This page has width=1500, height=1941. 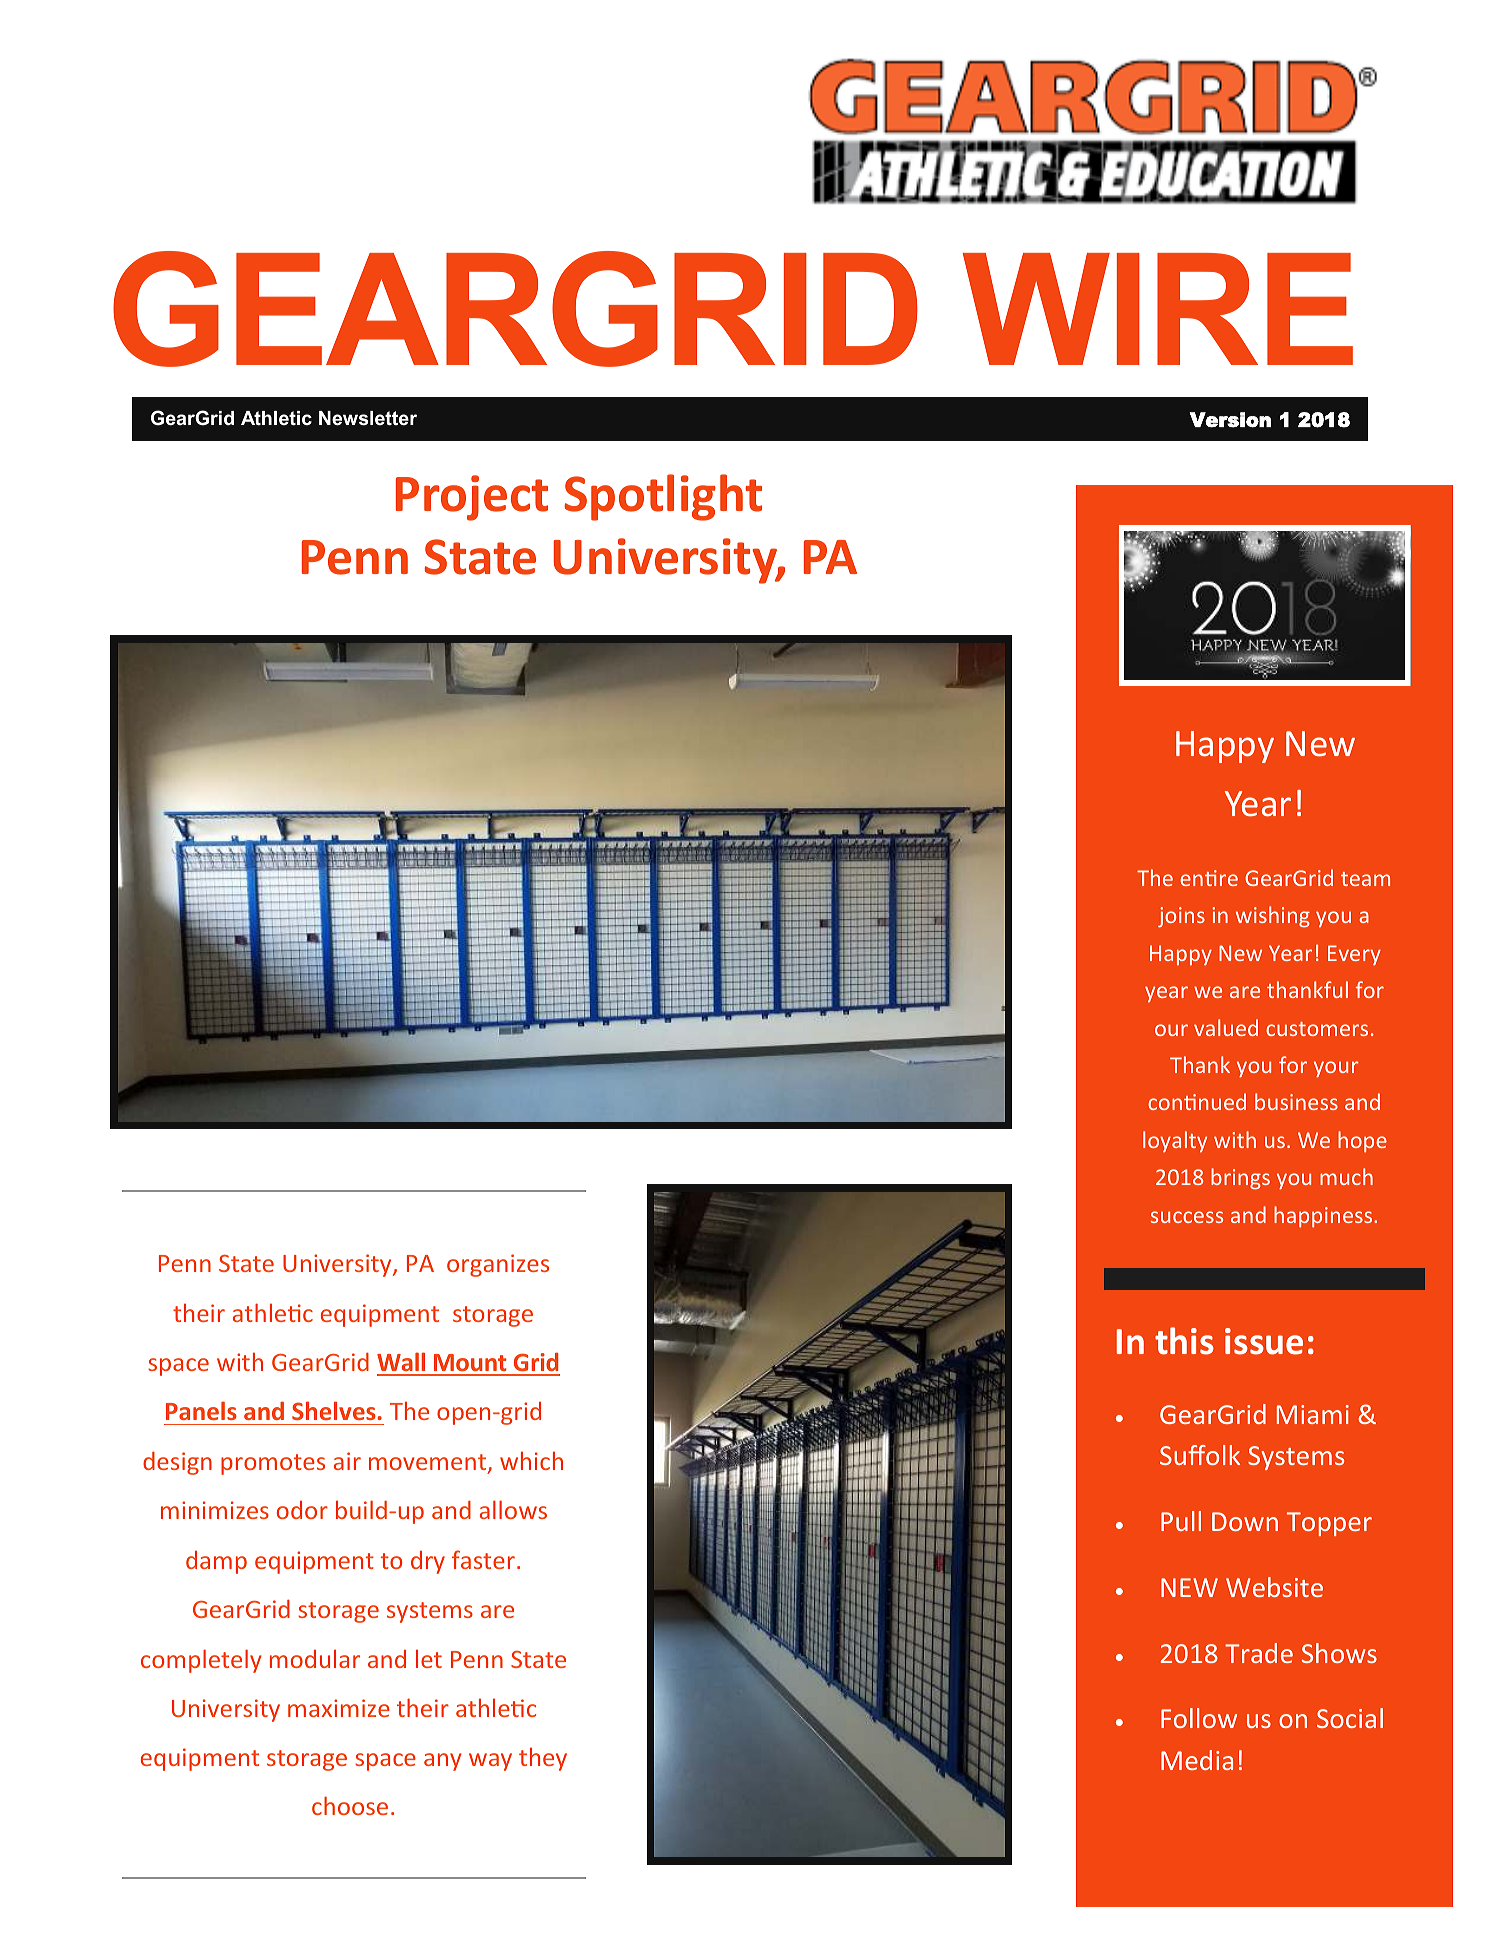 What do you see at coordinates (1181, 917) in the page?
I see `joins` at bounding box center [1181, 917].
